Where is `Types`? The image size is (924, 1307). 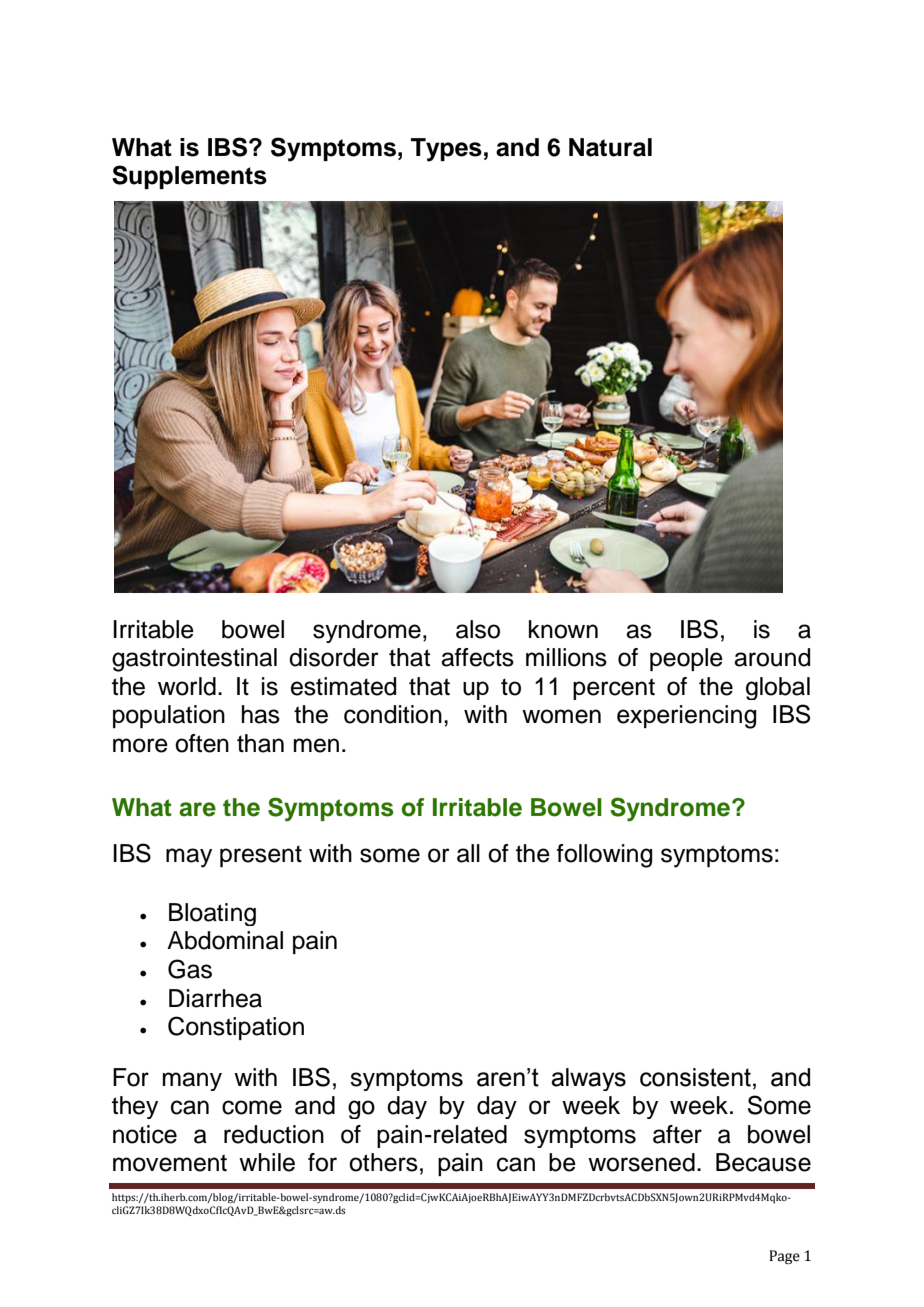
Types is located at coordinates (446, 150).
